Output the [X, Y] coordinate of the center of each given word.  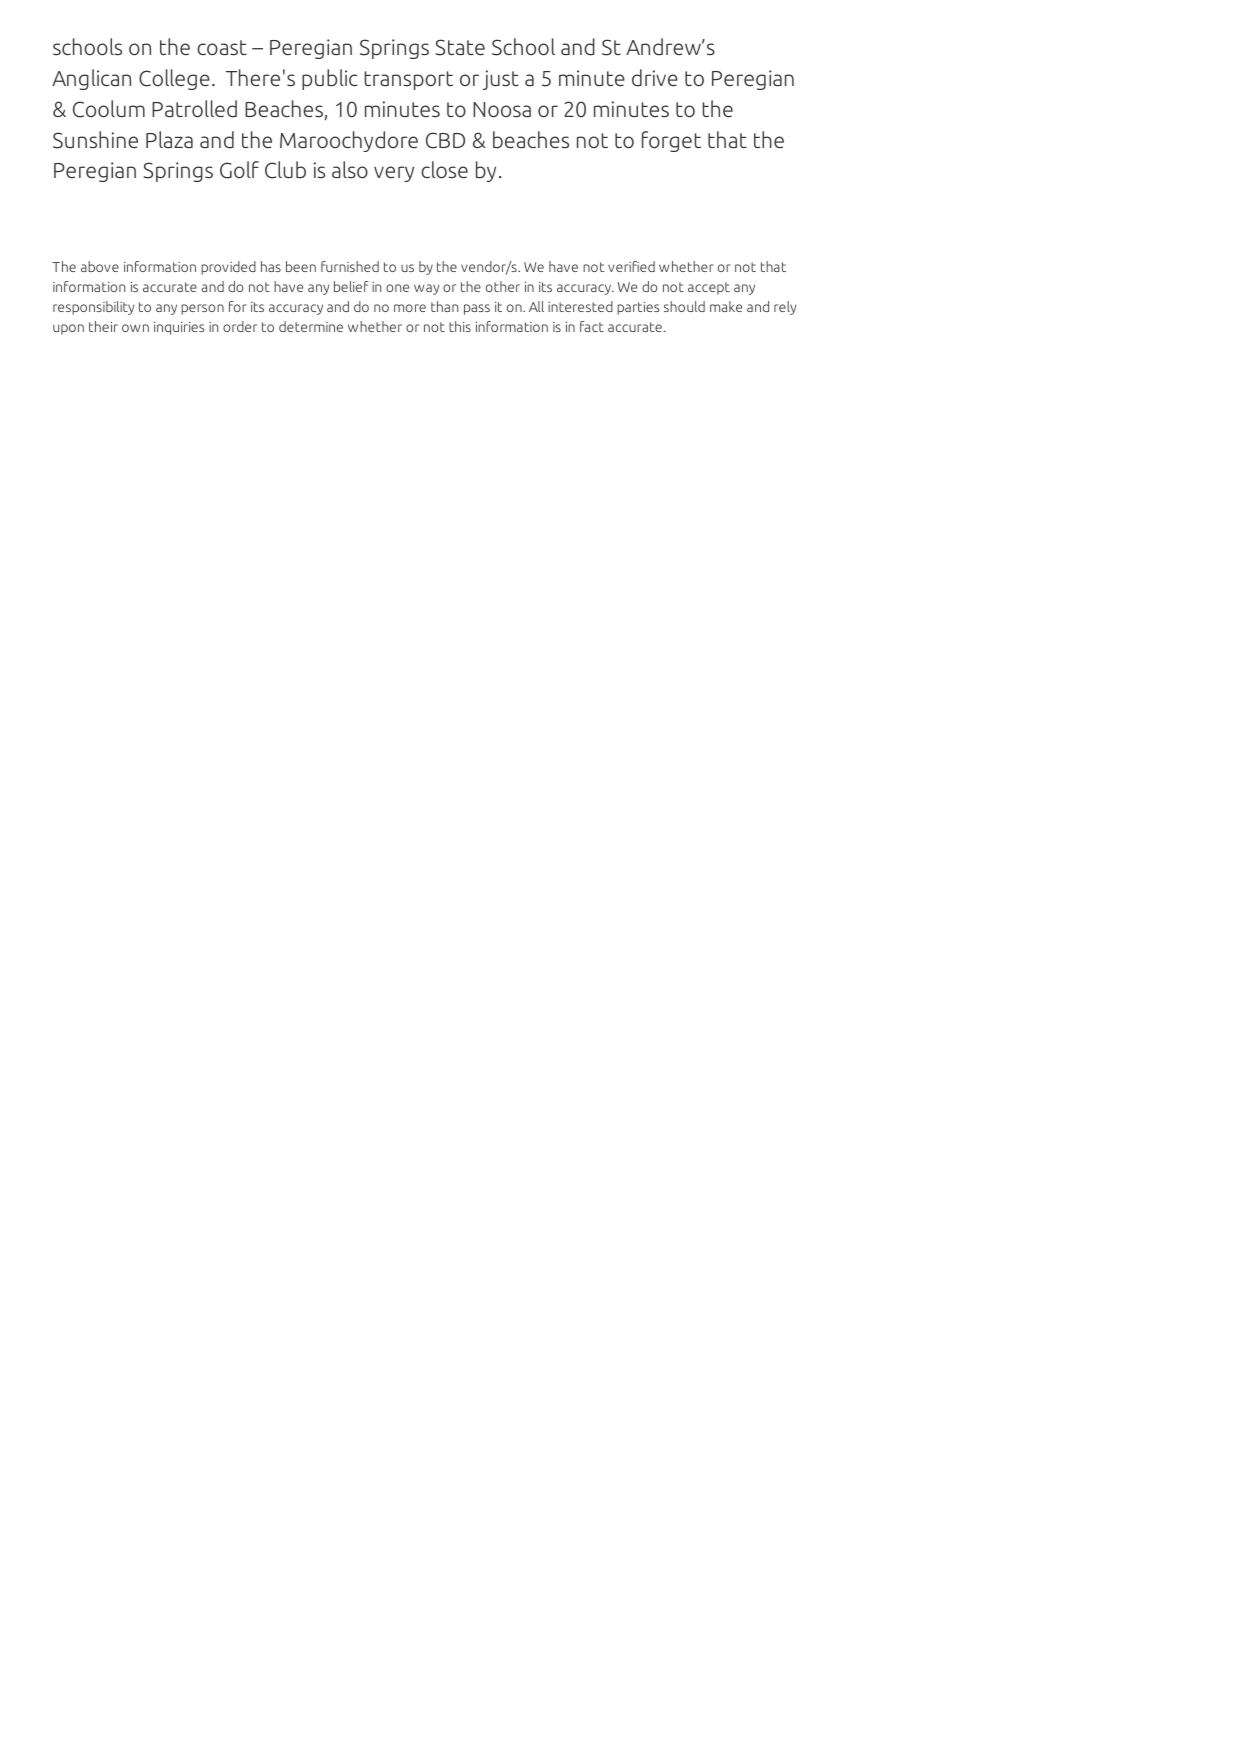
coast [222, 48]
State [460, 47]
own [135, 328]
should [684, 306]
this [460, 326]
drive [655, 78]
